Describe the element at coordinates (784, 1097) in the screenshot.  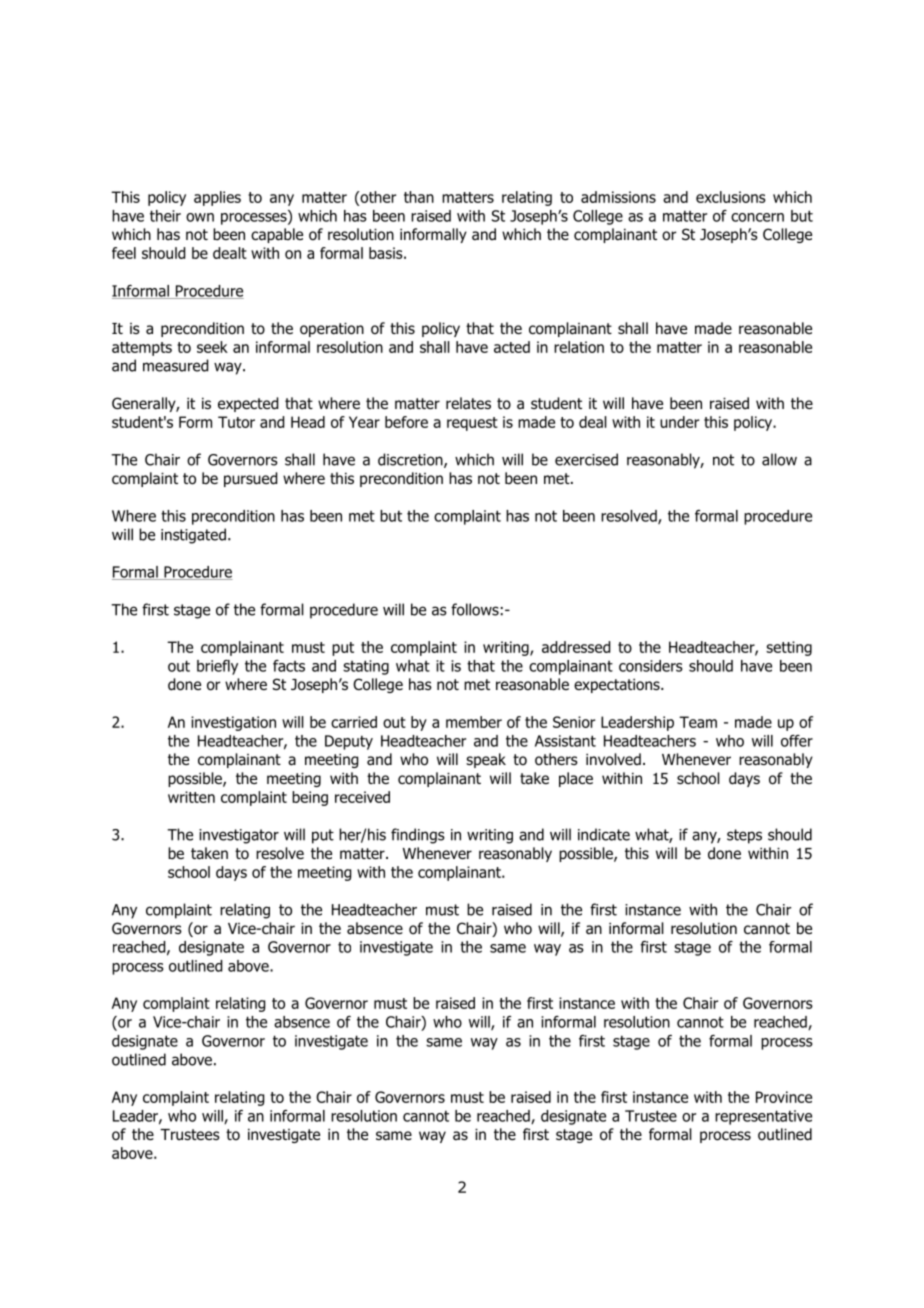
I see `Province` at that location.
